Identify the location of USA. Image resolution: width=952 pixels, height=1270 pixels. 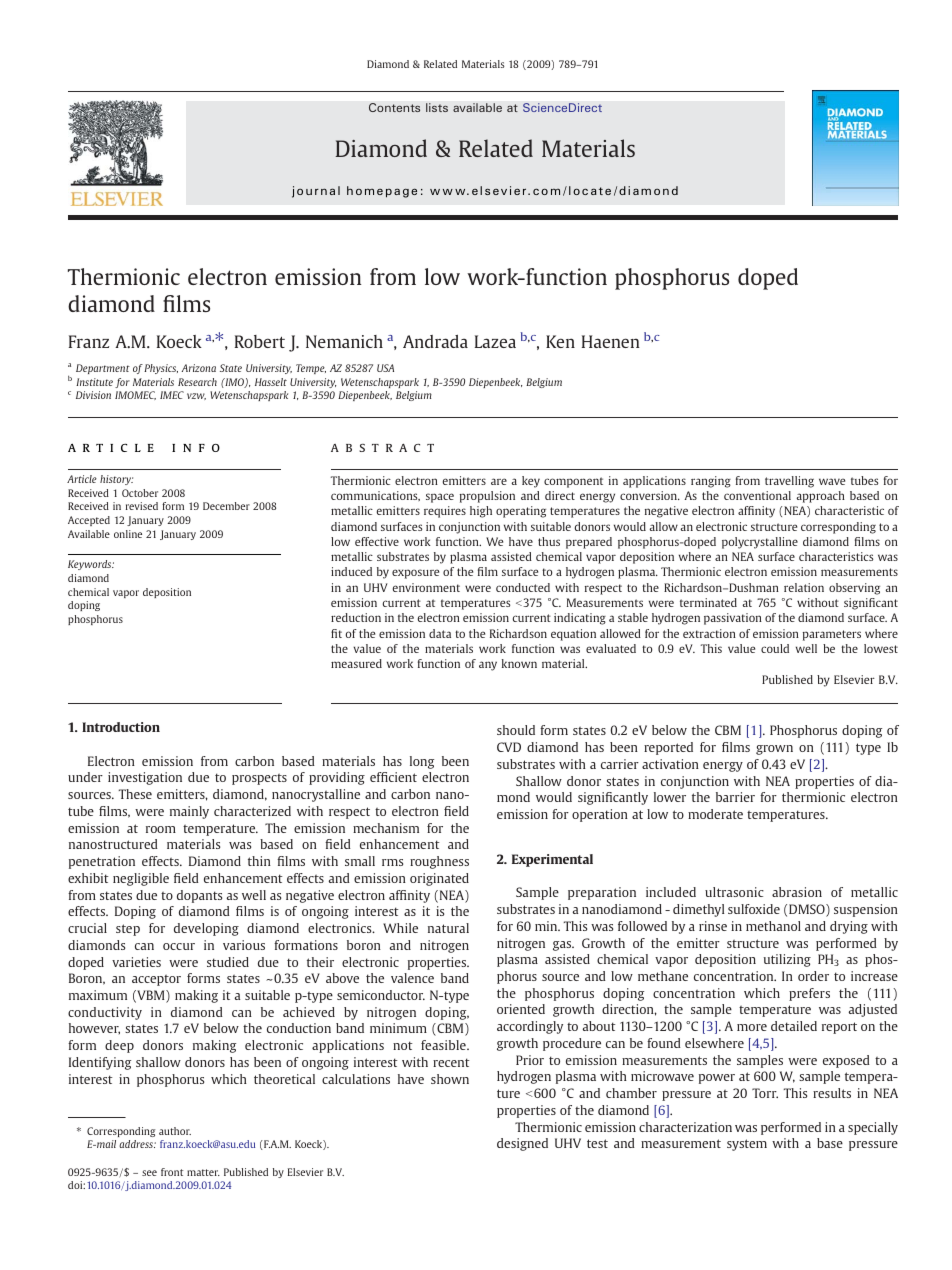
(385, 368).
